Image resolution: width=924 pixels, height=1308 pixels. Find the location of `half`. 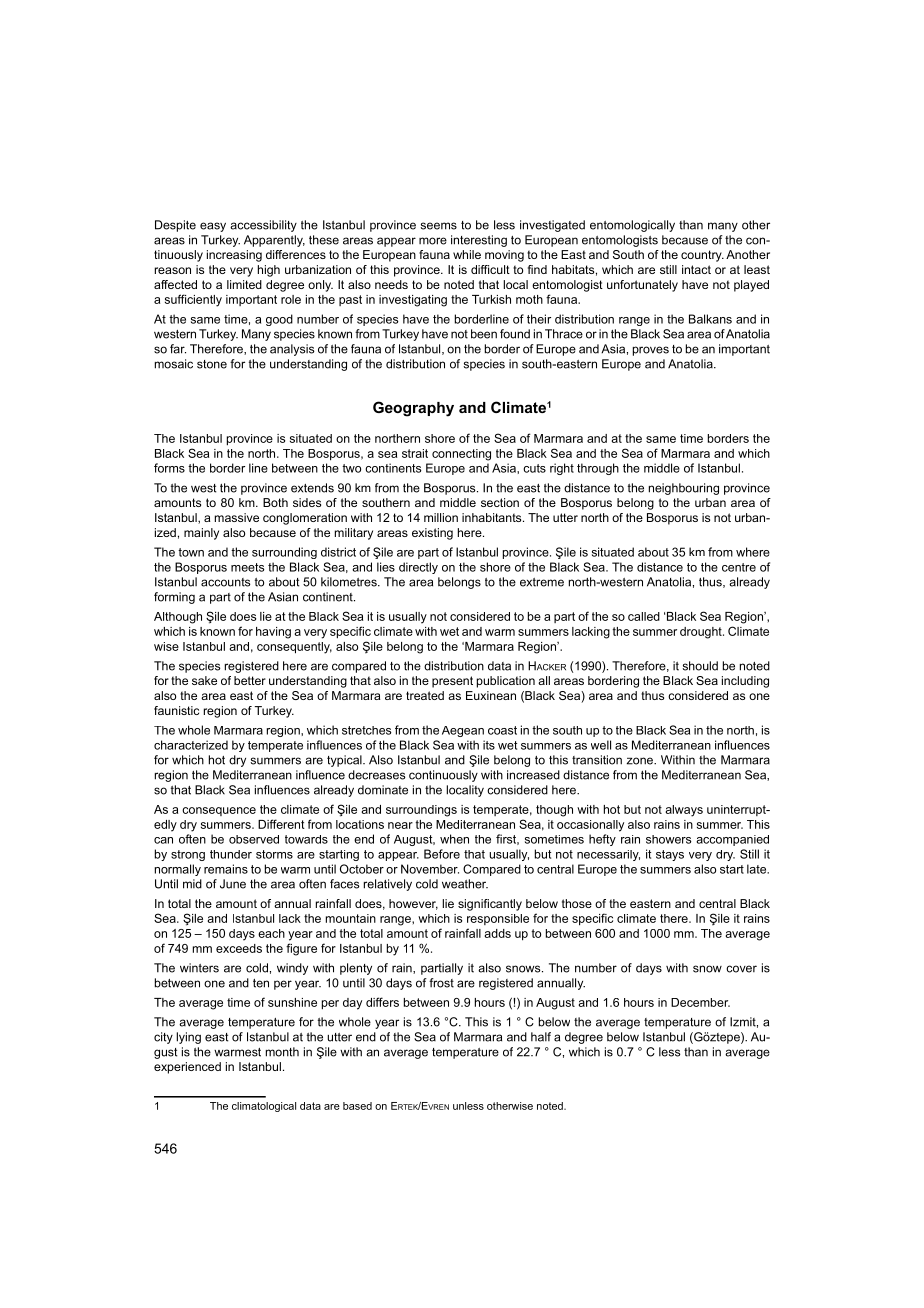

half is located at coordinates (541, 1037).
